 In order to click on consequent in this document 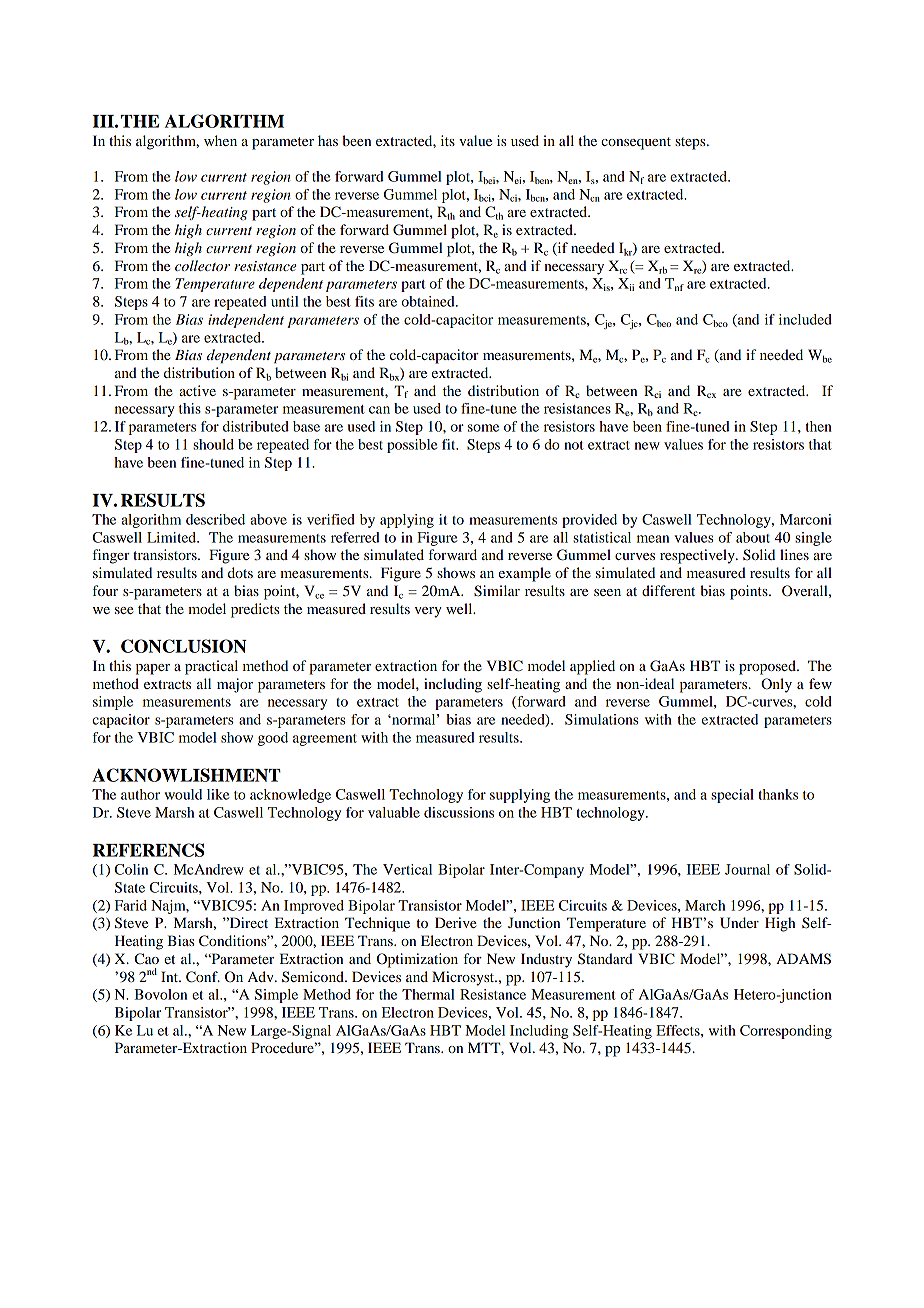, I will do `click(636, 143)`.
